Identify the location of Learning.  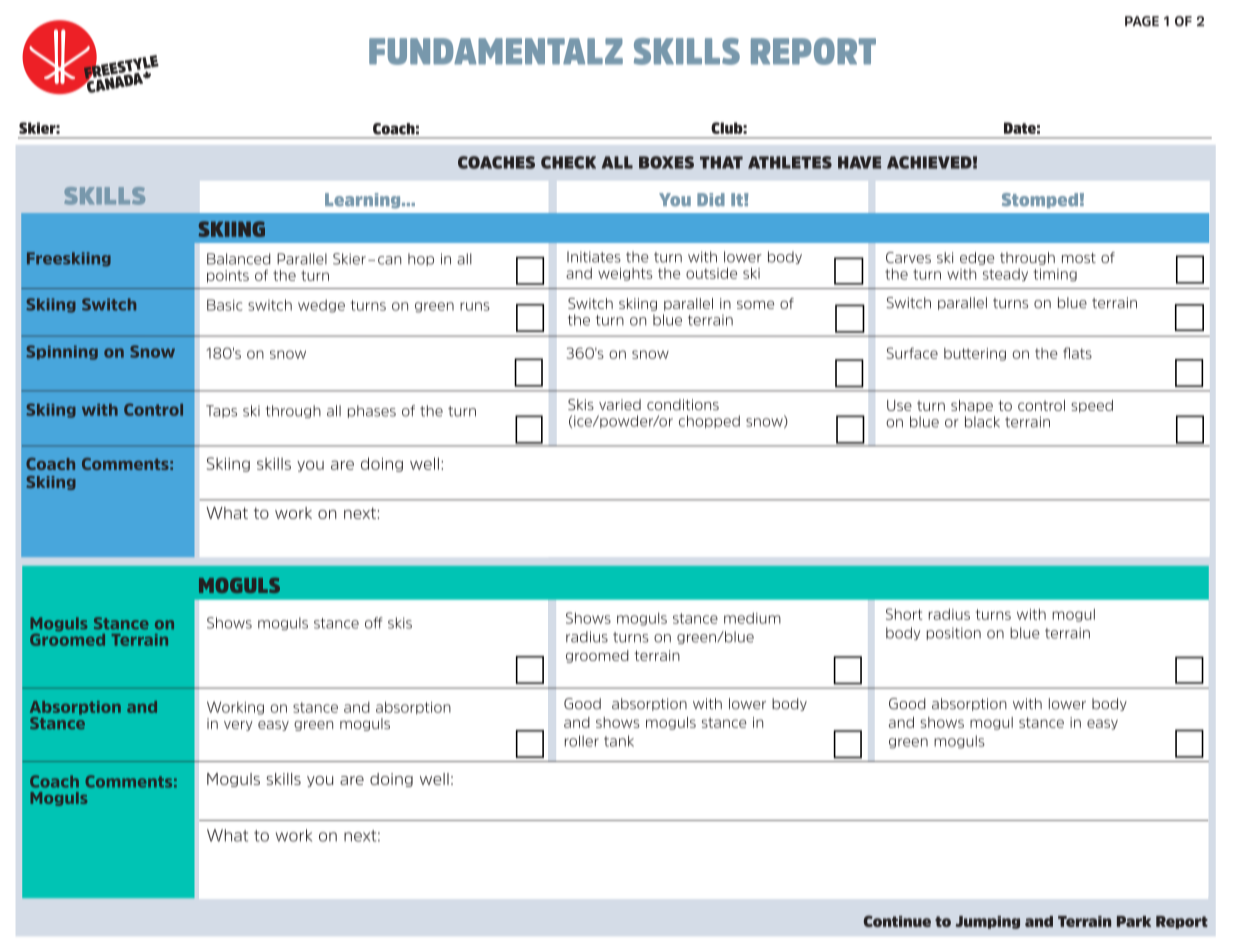
(364, 201).
